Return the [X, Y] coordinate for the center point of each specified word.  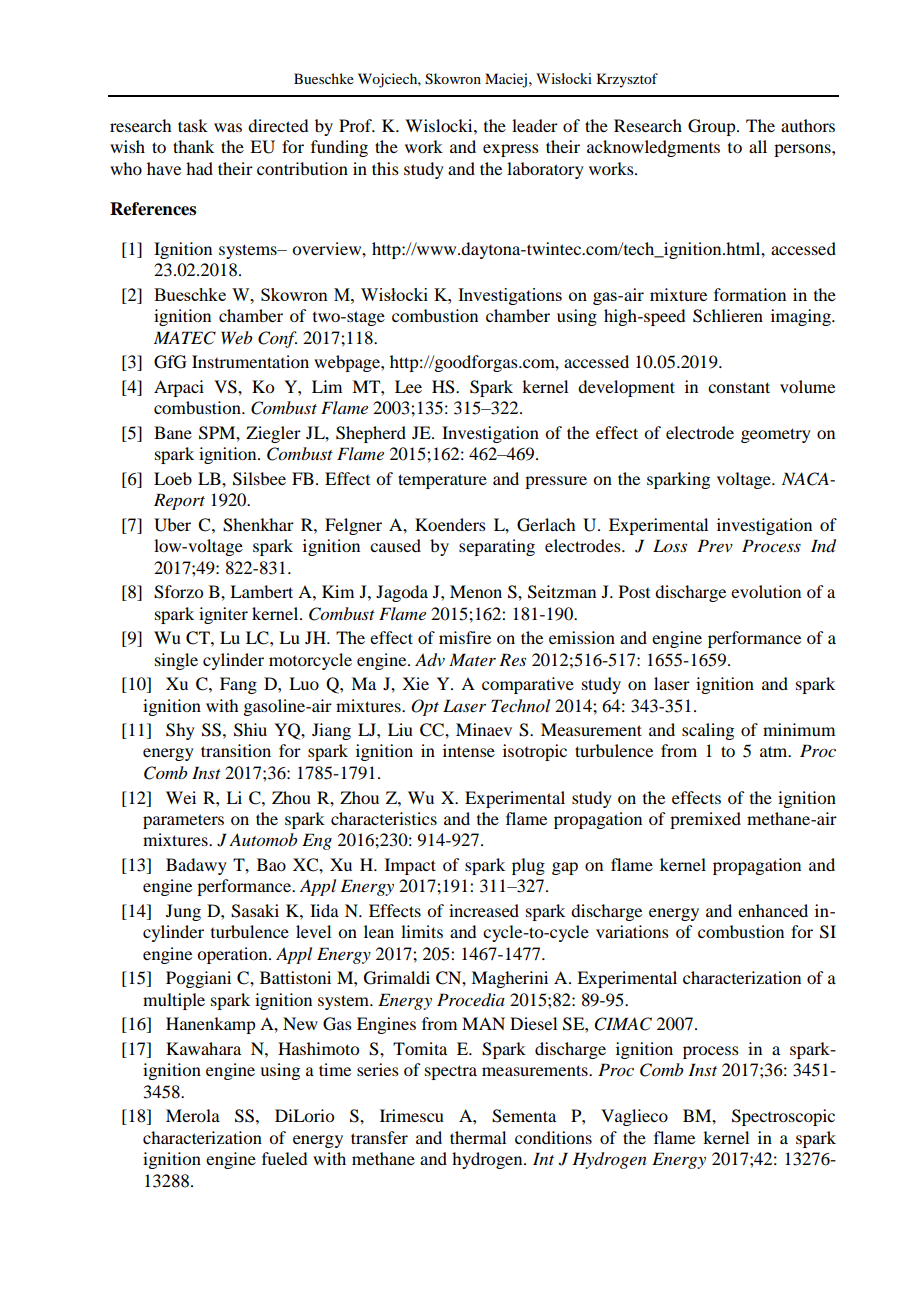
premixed [705, 820]
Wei [181, 797]
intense [469, 750]
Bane [173, 432]
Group [713, 127]
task [193, 125]
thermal [478, 1137]
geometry [776, 435]
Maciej [506, 80]
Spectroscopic [783, 1117]
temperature [442, 481]
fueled [284, 1158]
